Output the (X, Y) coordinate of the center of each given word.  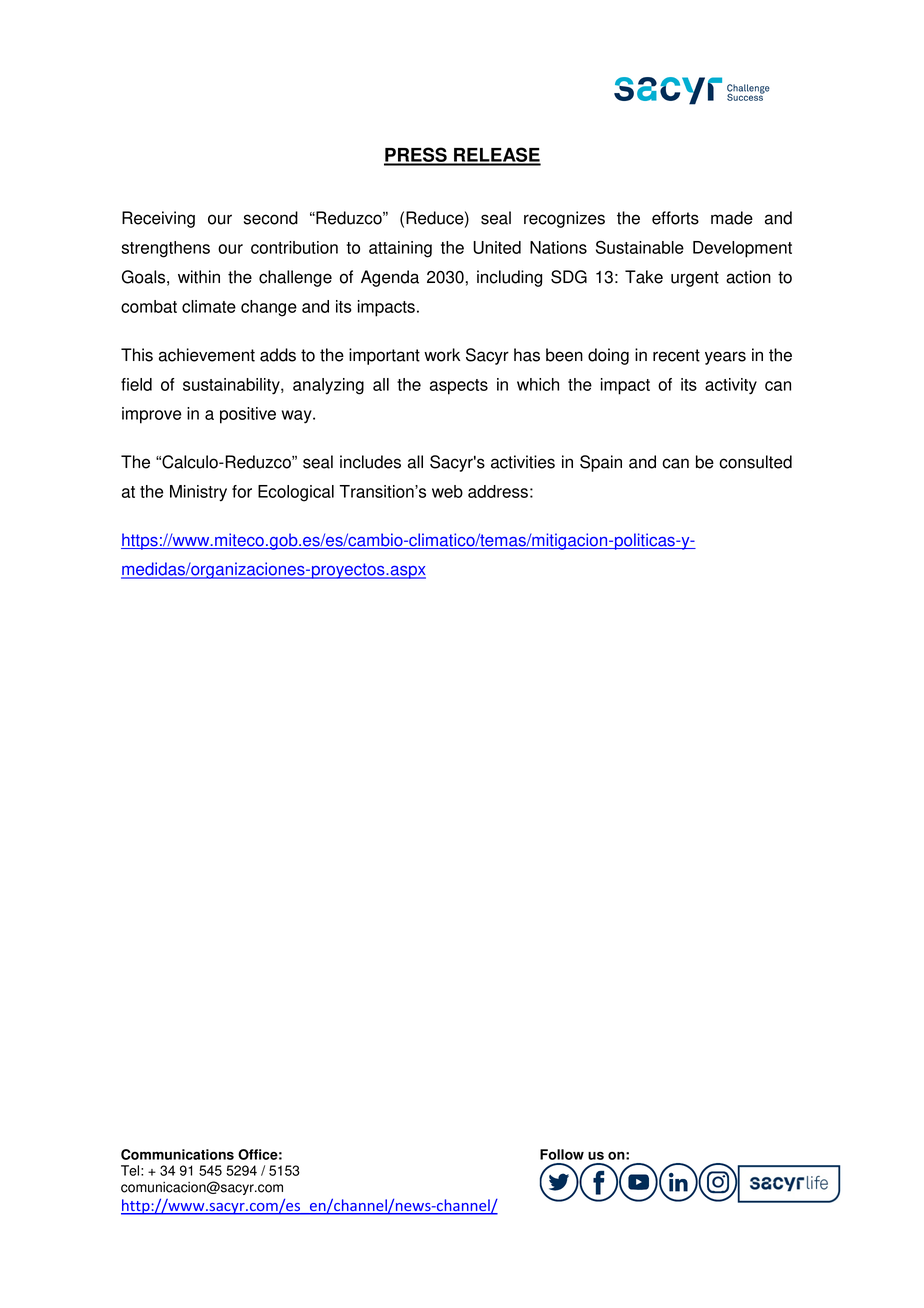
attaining (400, 249)
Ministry (198, 493)
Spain (601, 463)
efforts (675, 218)
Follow (562, 1154)
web (447, 491)
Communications (177, 1154)
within (199, 277)
